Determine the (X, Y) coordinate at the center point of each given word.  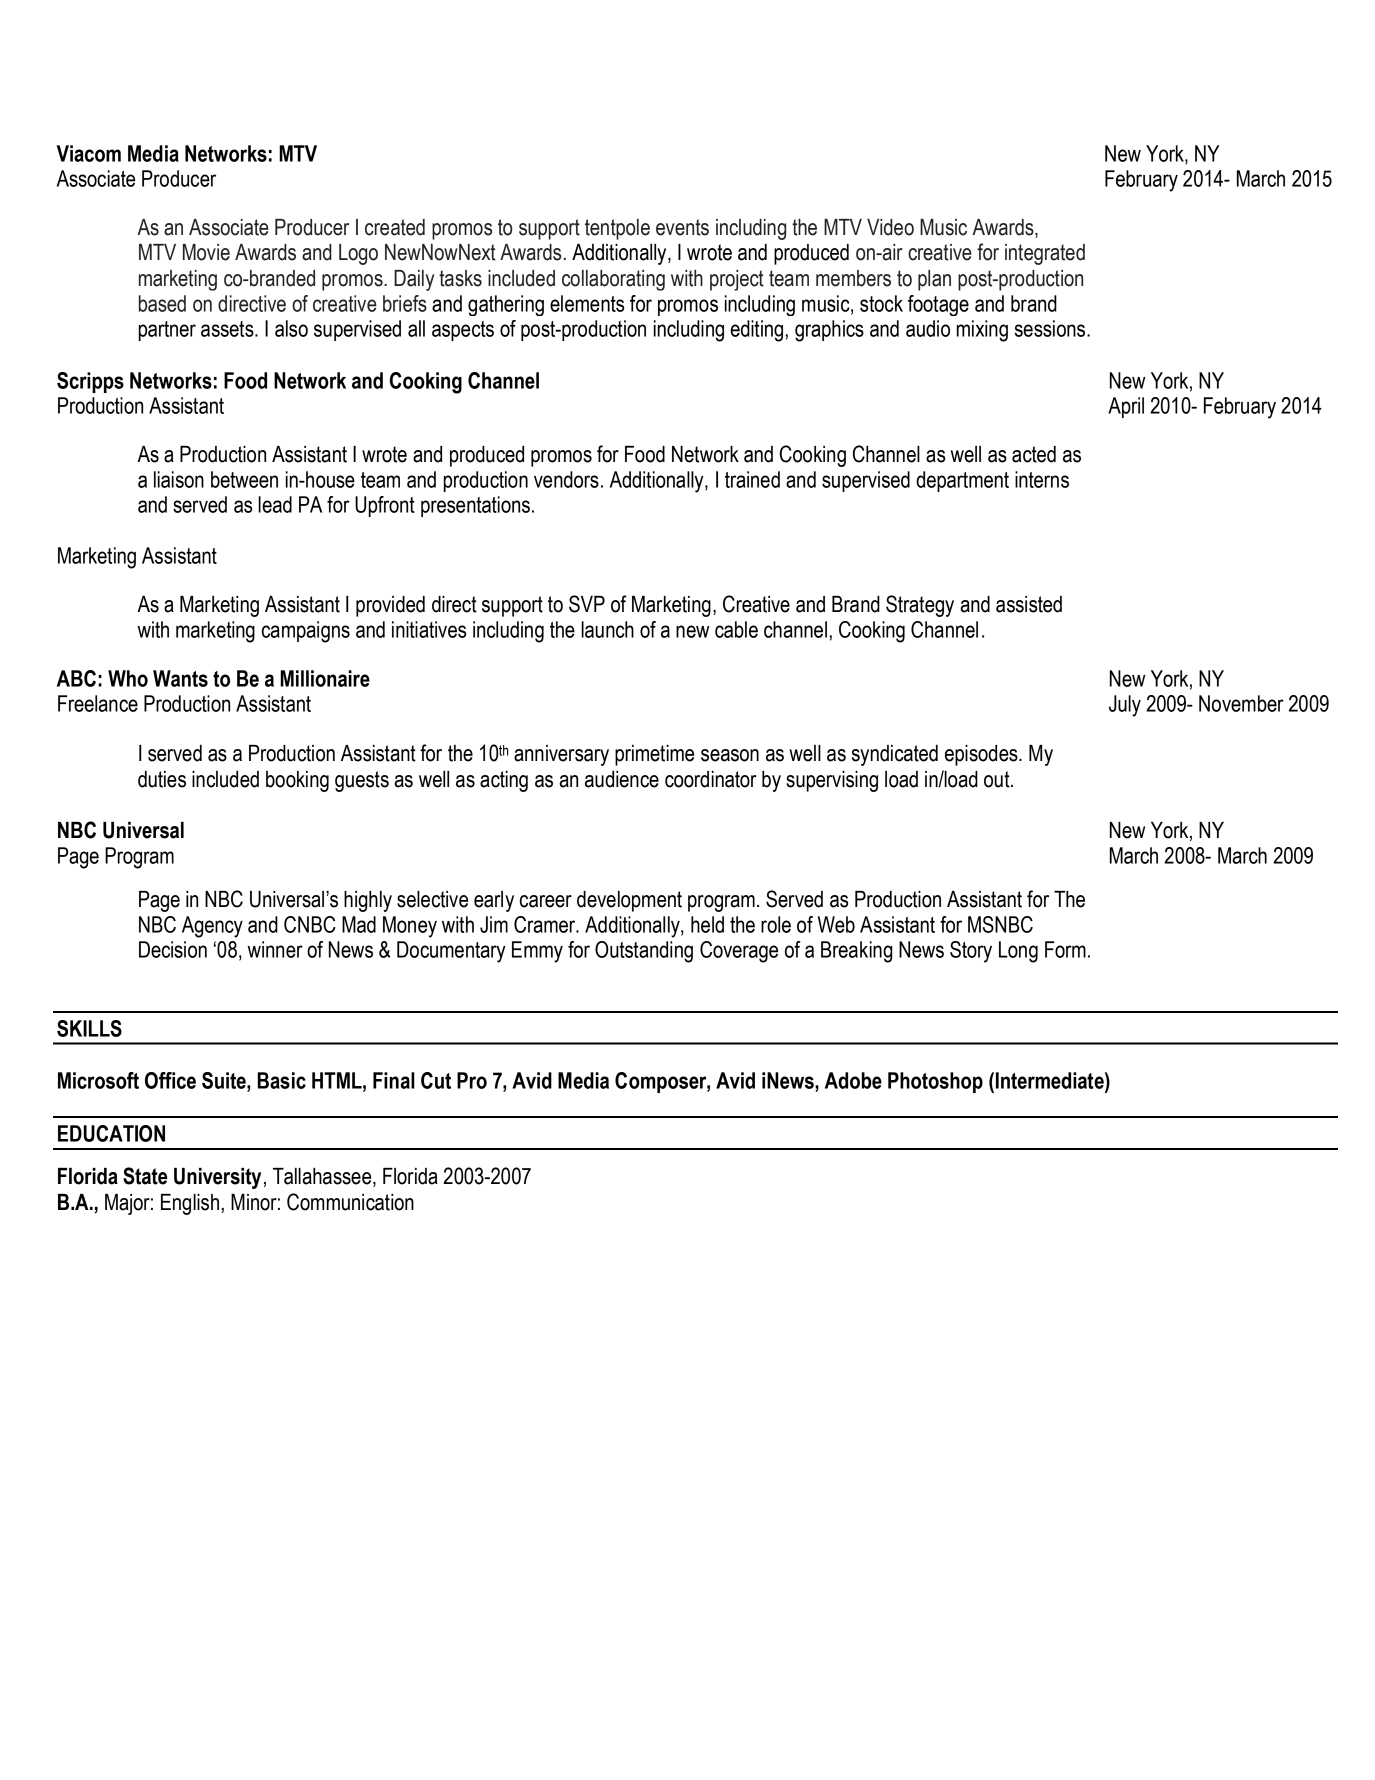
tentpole (617, 229)
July (1125, 706)
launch (607, 629)
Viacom (89, 153)
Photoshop (935, 1082)
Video (890, 227)
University (217, 1178)
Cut (436, 1080)
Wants (180, 678)
